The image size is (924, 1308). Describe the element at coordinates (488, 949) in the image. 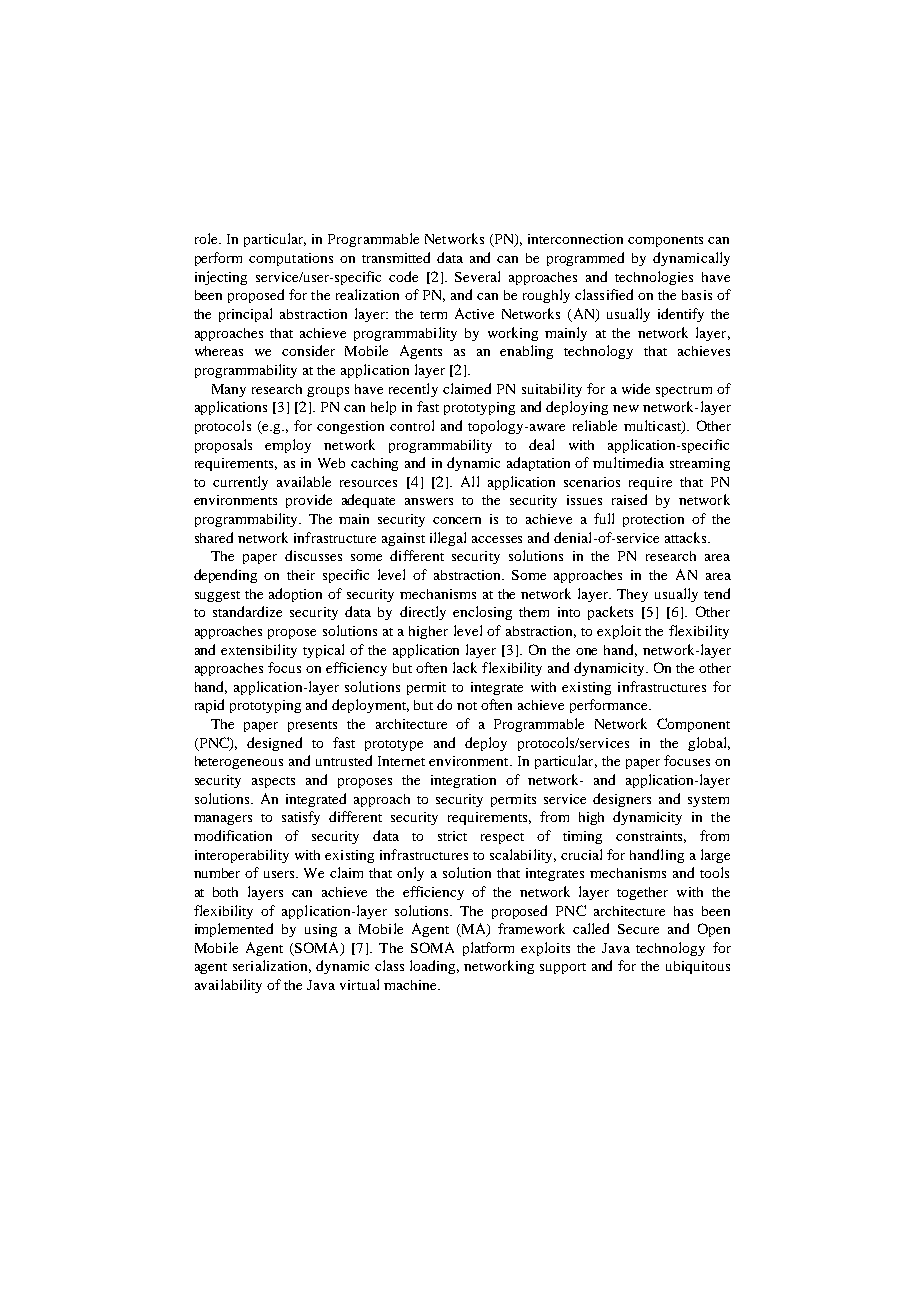

I see `platform` at that location.
